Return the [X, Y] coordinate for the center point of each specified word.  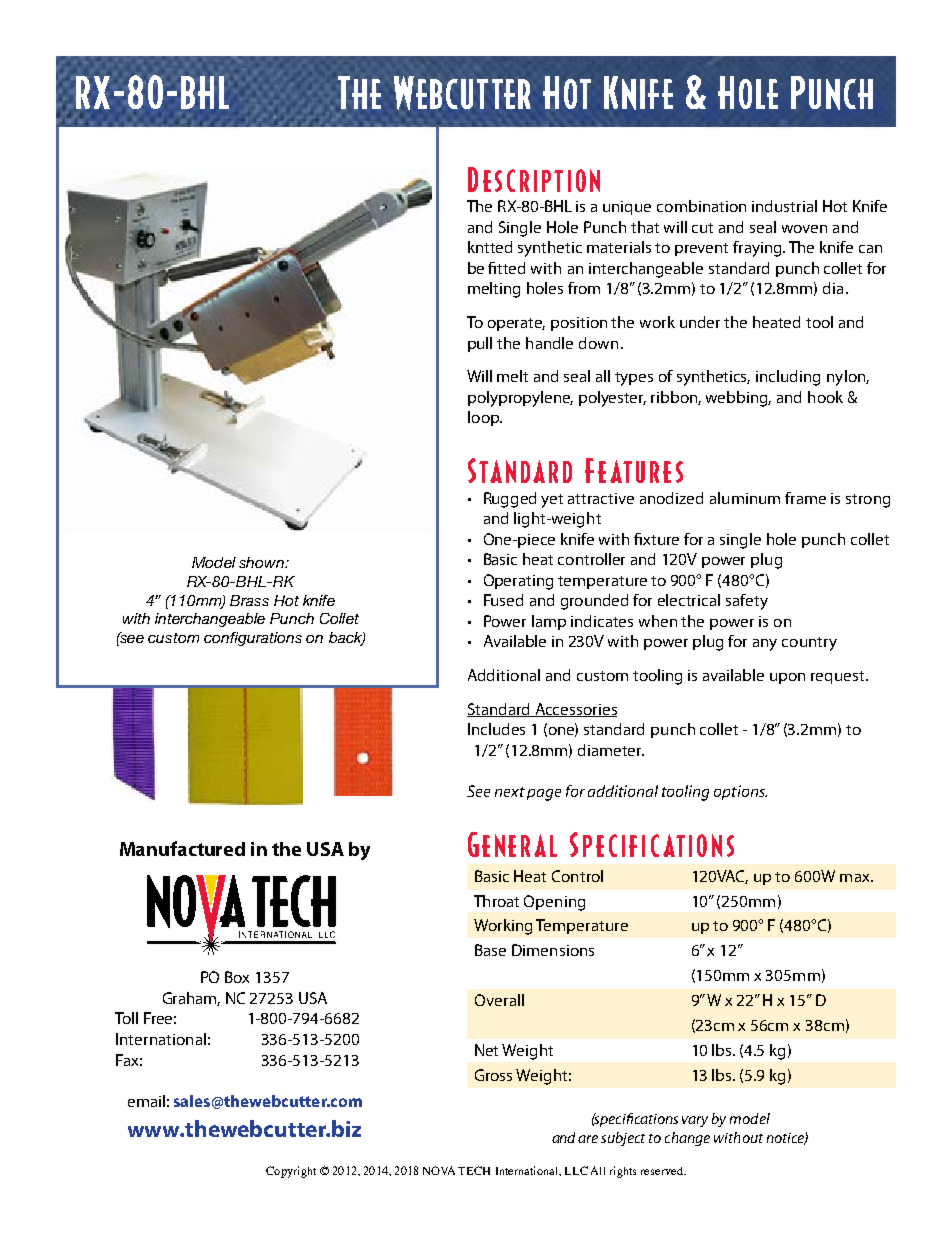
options [740, 792]
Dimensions [553, 950]
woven [804, 229]
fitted [506, 268]
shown [263, 562]
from [584, 288]
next [510, 792]
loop [485, 418]
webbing [738, 399]
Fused [503, 600]
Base [490, 950]
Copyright [291, 1172]
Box [237, 977]
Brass [249, 600]
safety [747, 602]
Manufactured [182, 848]
